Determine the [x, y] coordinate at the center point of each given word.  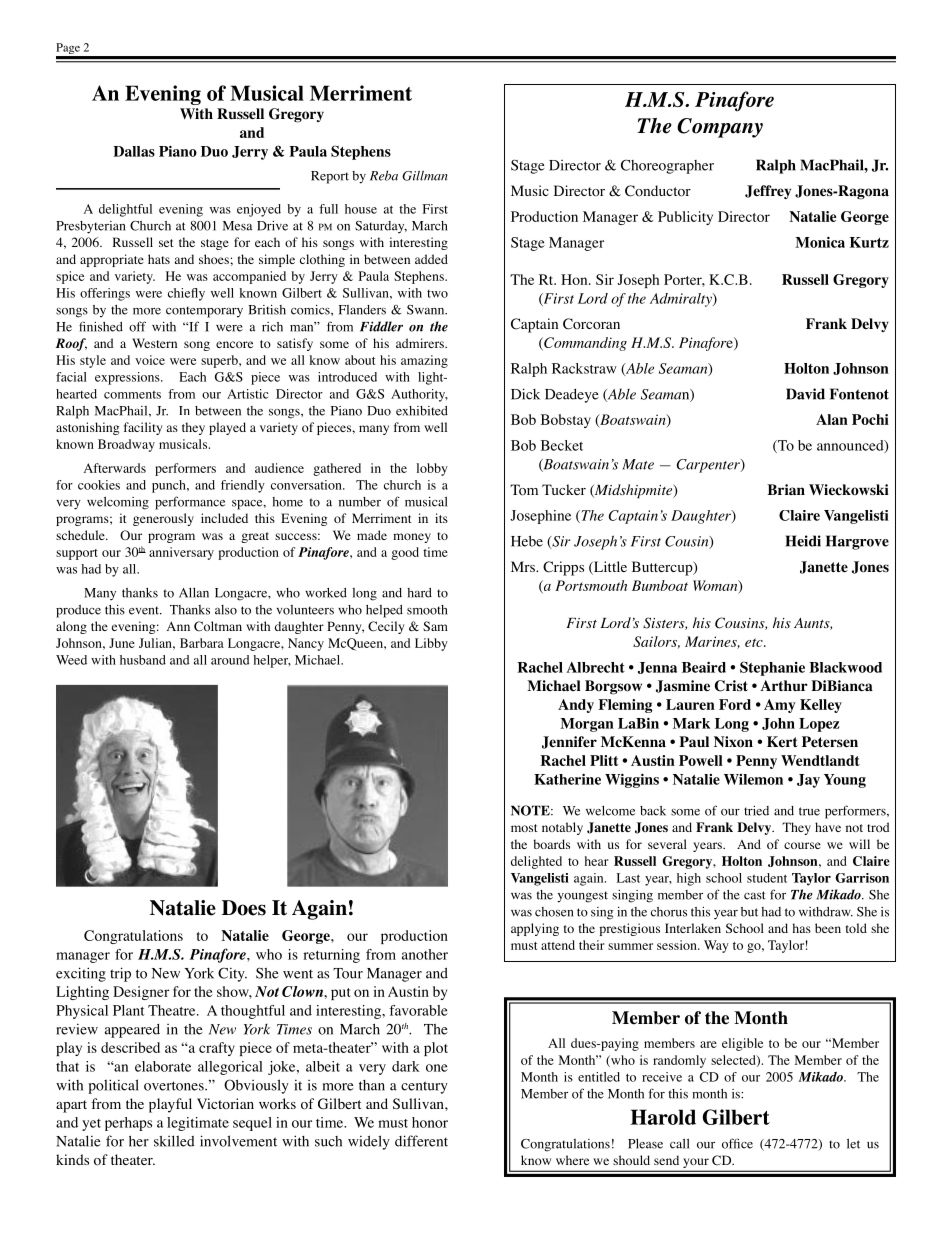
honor [430, 1122]
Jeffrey [768, 192]
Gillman [424, 176]
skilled [174, 1141]
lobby [432, 469]
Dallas [134, 151]
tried [756, 811]
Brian [786, 489]
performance [190, 503]
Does [244, 908]
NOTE [531, 810]
